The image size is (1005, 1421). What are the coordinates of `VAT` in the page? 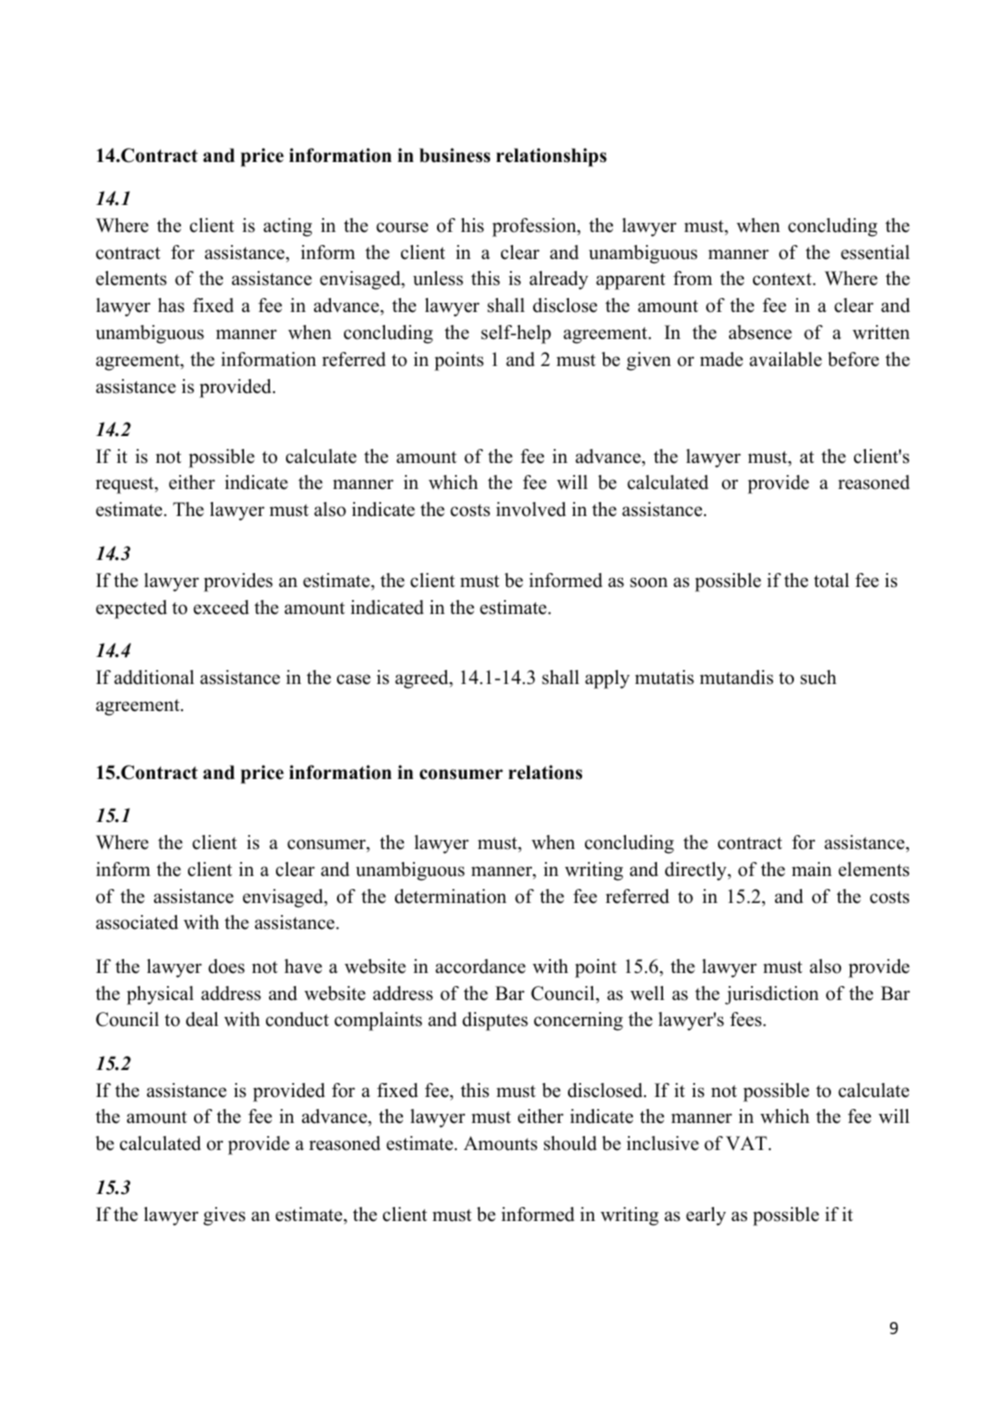 It's located at (747, 1143).
